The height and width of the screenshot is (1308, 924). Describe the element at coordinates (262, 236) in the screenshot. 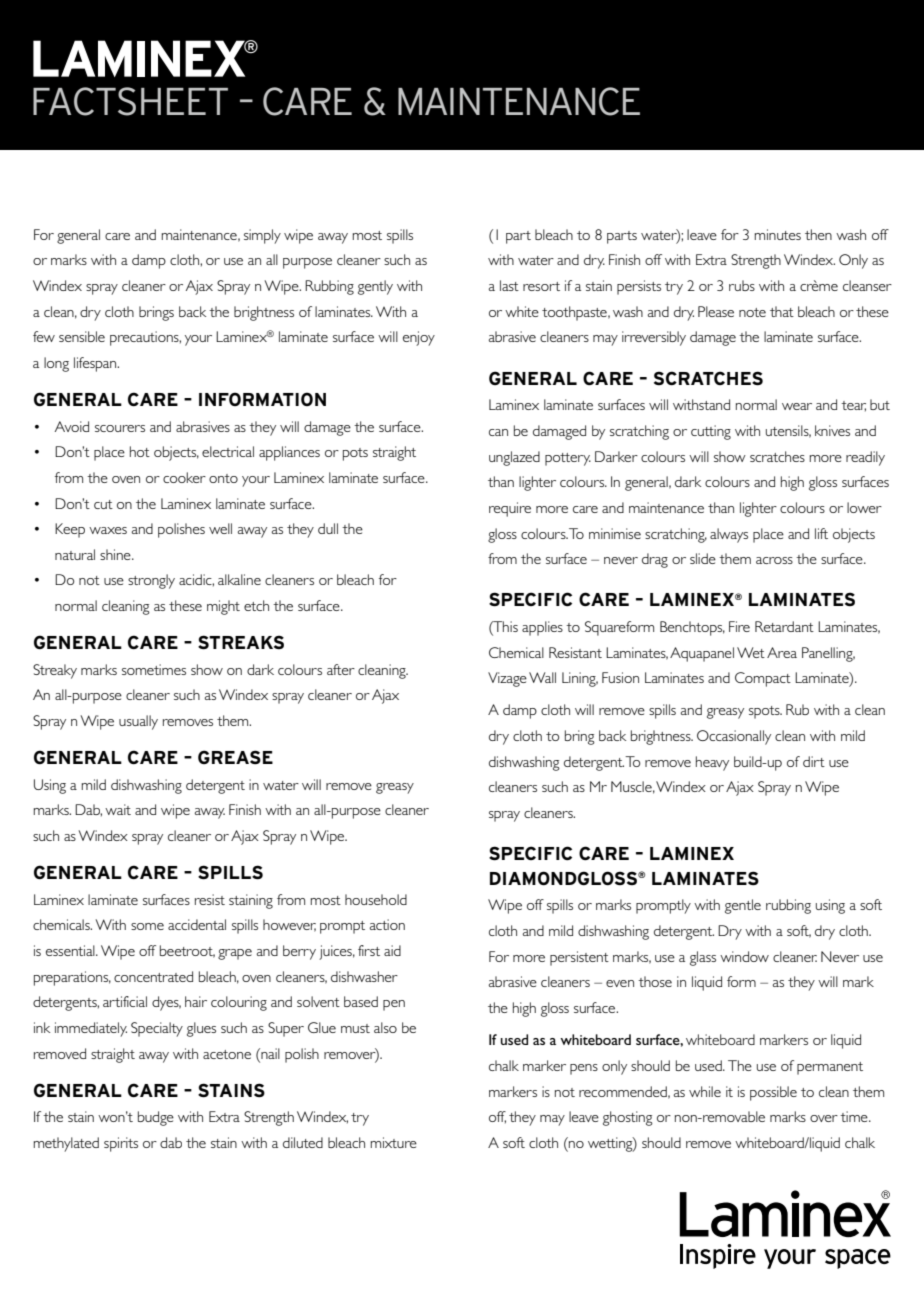

I see `simply` at that location.
